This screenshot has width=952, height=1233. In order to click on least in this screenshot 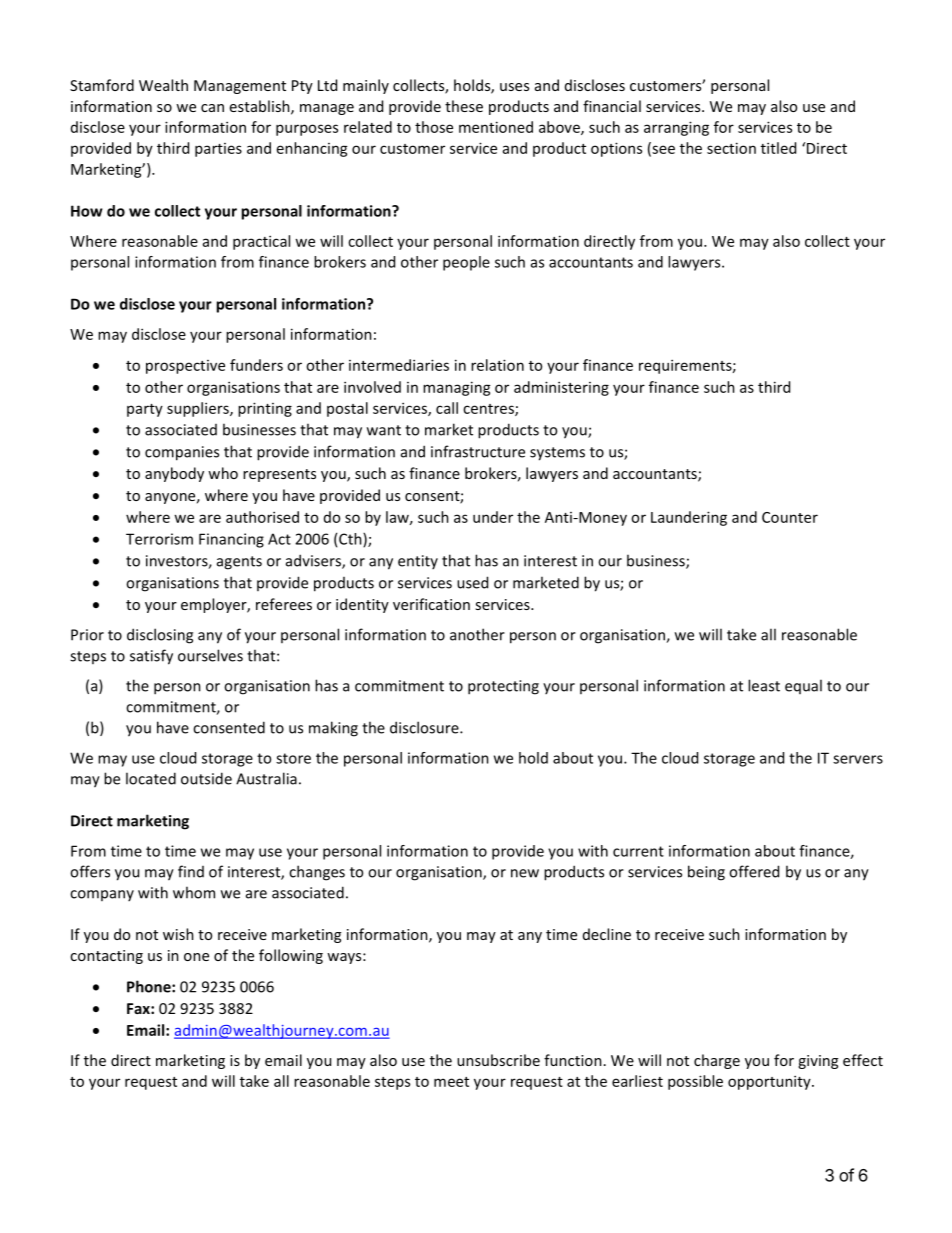, I will do `click(764, 685)`.
